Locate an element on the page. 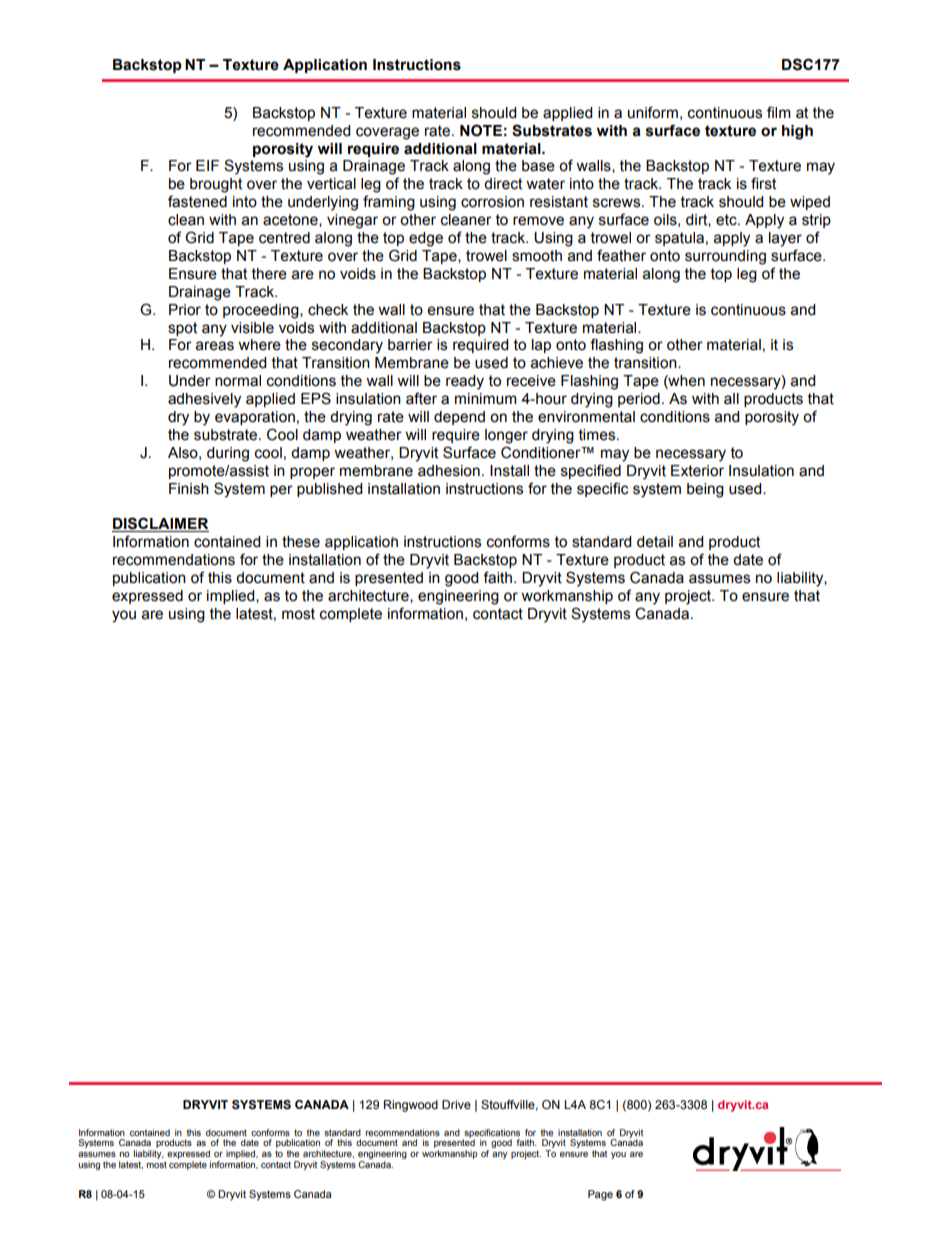 The image size is (952, 1233). being is located at coordinates (705, 490).
